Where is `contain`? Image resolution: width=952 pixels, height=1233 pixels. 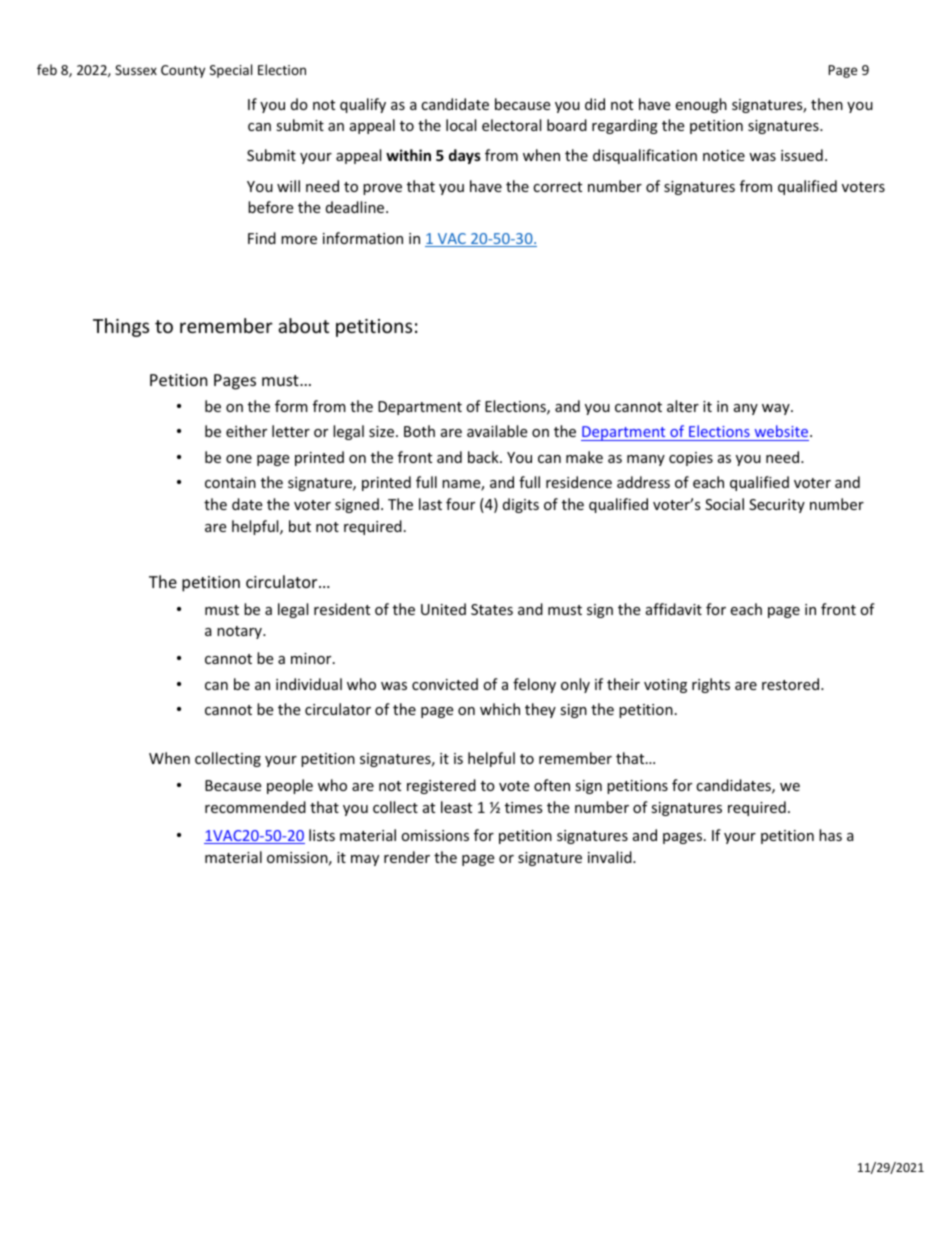
contain is located at coordinates (230, 482).
